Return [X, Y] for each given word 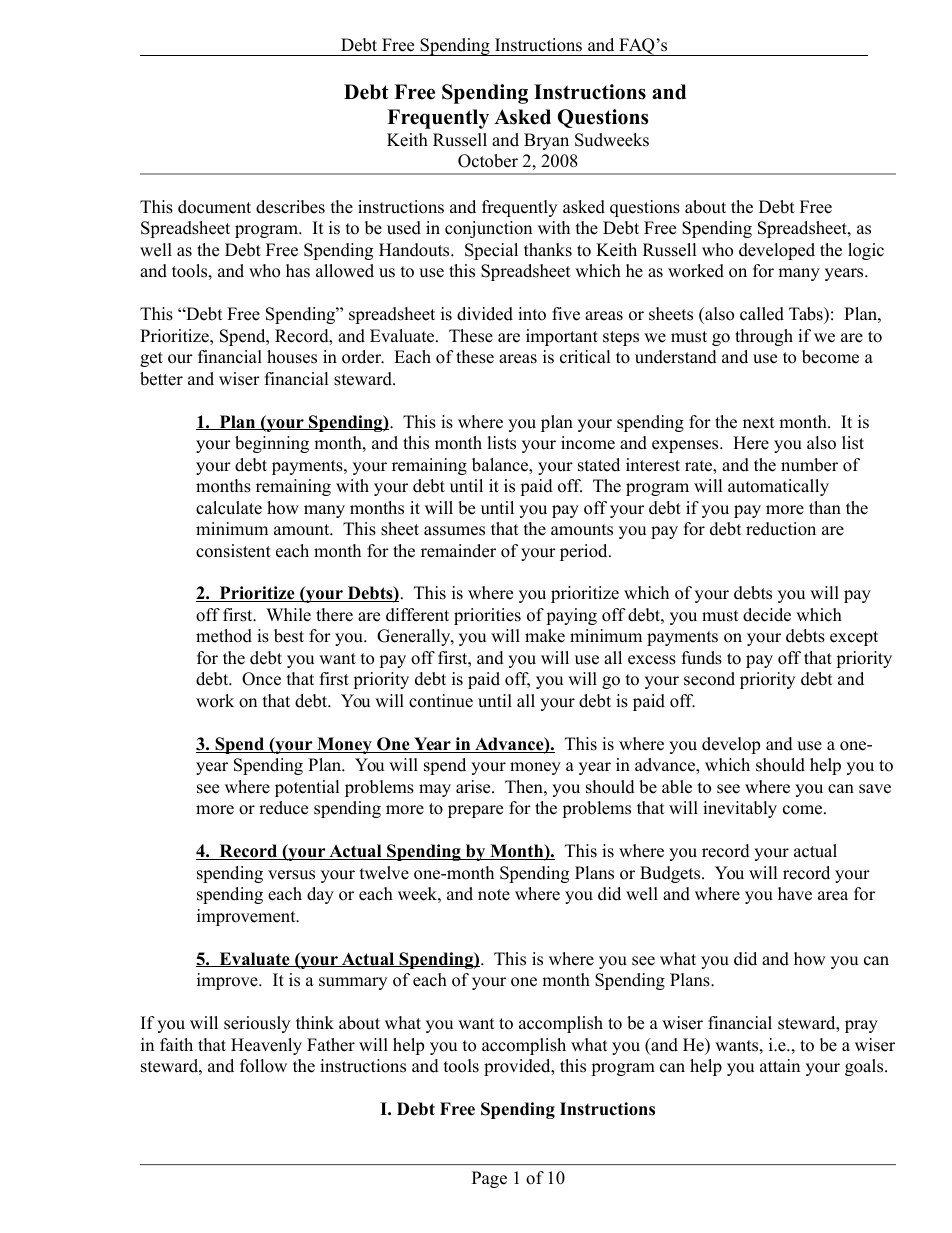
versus [291, 875]
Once [261, 679]
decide [767, 615]
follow [263, 1066]
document [214, 207]
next [759, 423]
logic [866, 251]
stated [599, 465]
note [494, 895]
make [545, 636]
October [488, 161]
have [795, 894]
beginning [272, 444]
